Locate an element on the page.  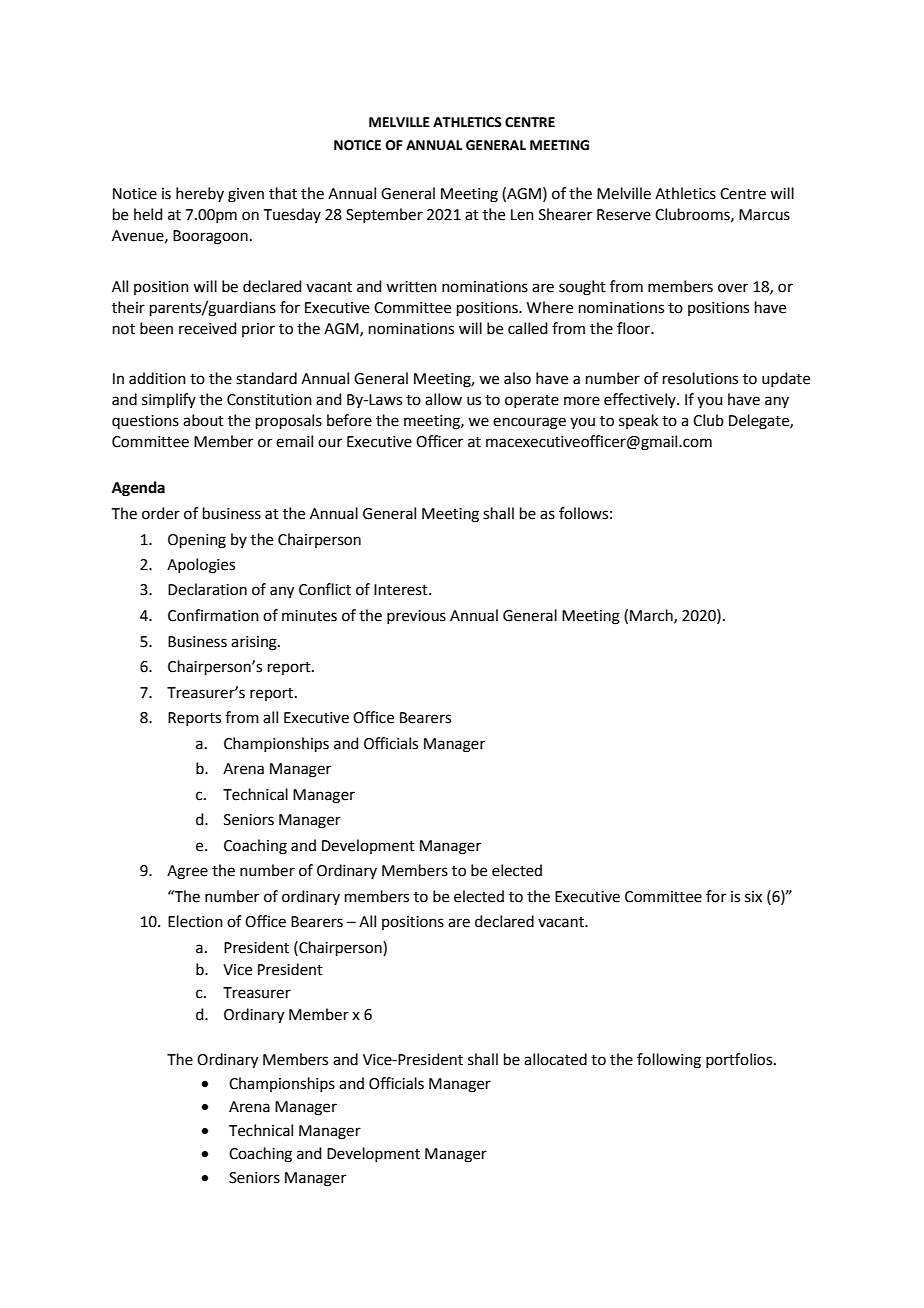
Len is located at coordinates (522, 215).
